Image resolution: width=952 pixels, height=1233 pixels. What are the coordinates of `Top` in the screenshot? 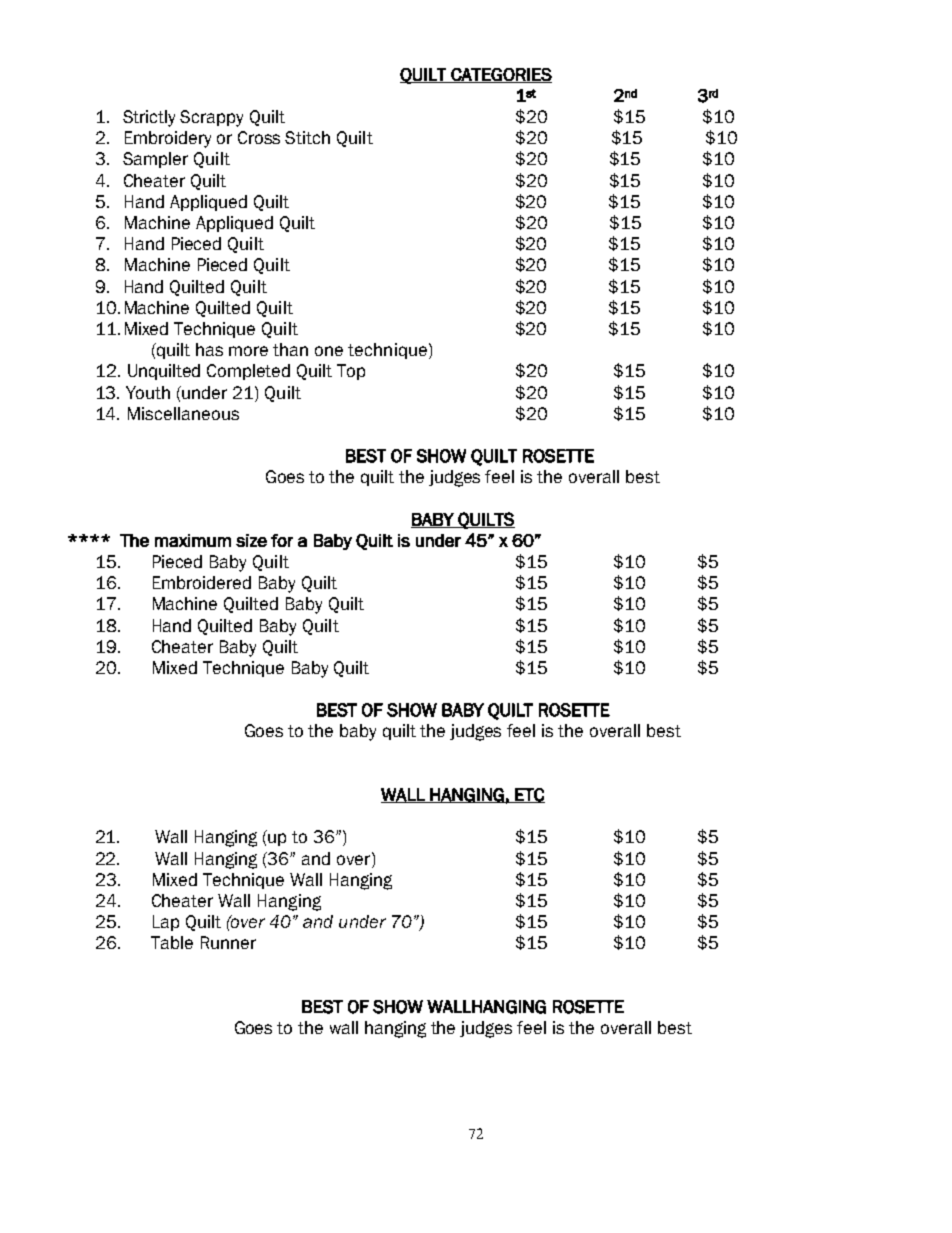 It's located at (351, 372).
